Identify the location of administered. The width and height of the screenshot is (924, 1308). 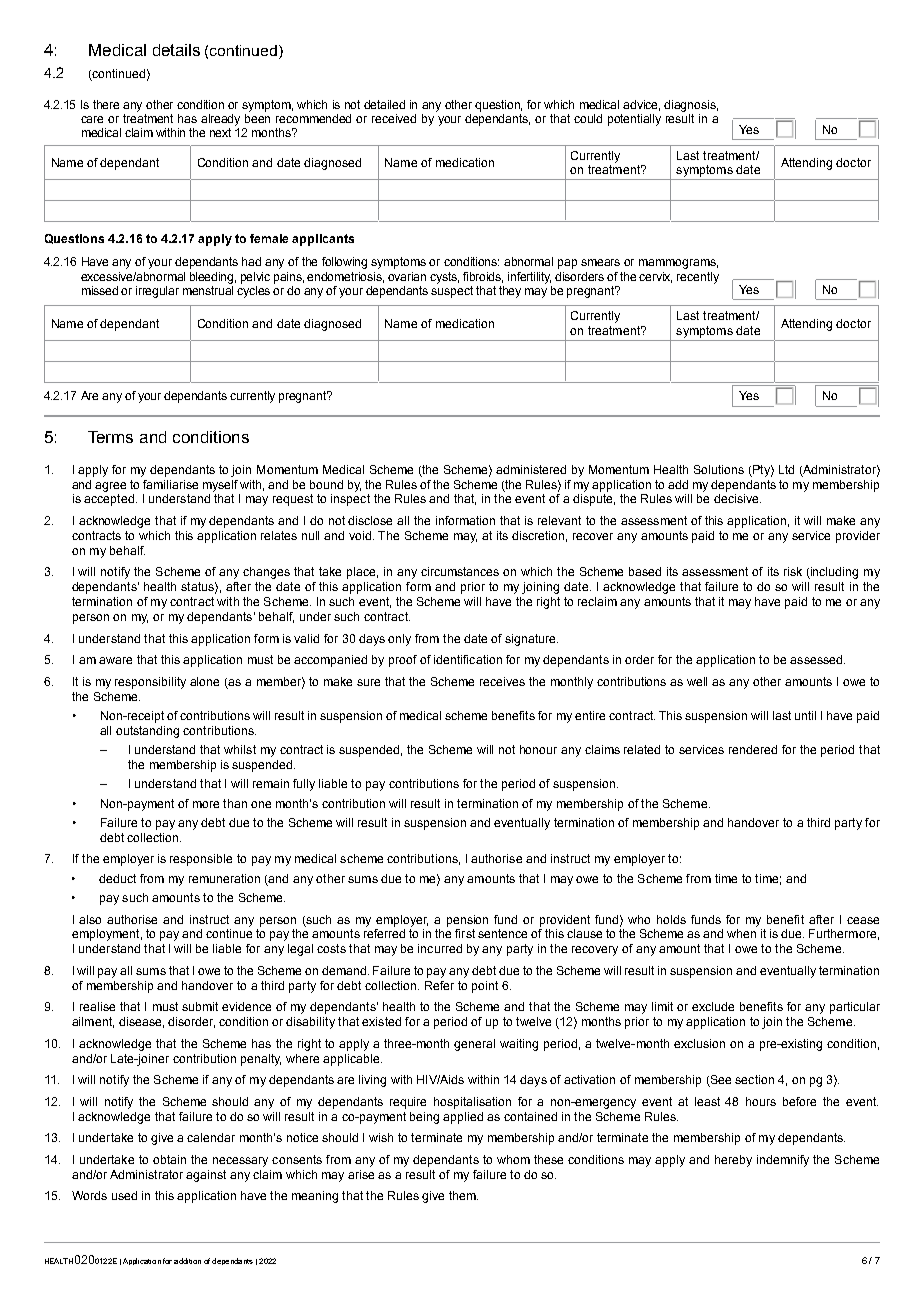
(531, 469).
